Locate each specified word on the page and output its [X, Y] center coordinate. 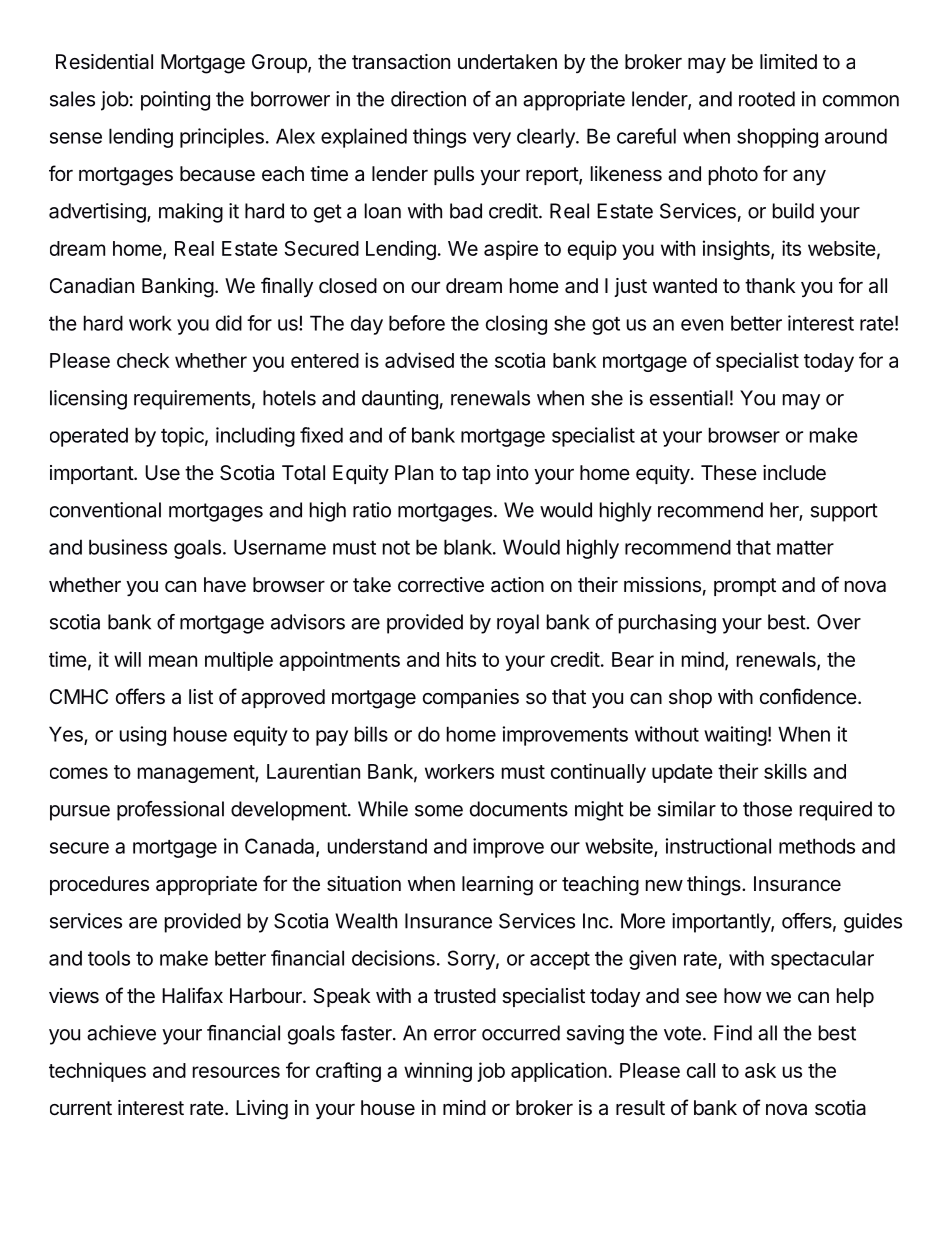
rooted [767, 99]
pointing [175, 101]
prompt [745, 587]
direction [428, 99]
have [225, 585]
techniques [97, 1072]
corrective [441, 585]
